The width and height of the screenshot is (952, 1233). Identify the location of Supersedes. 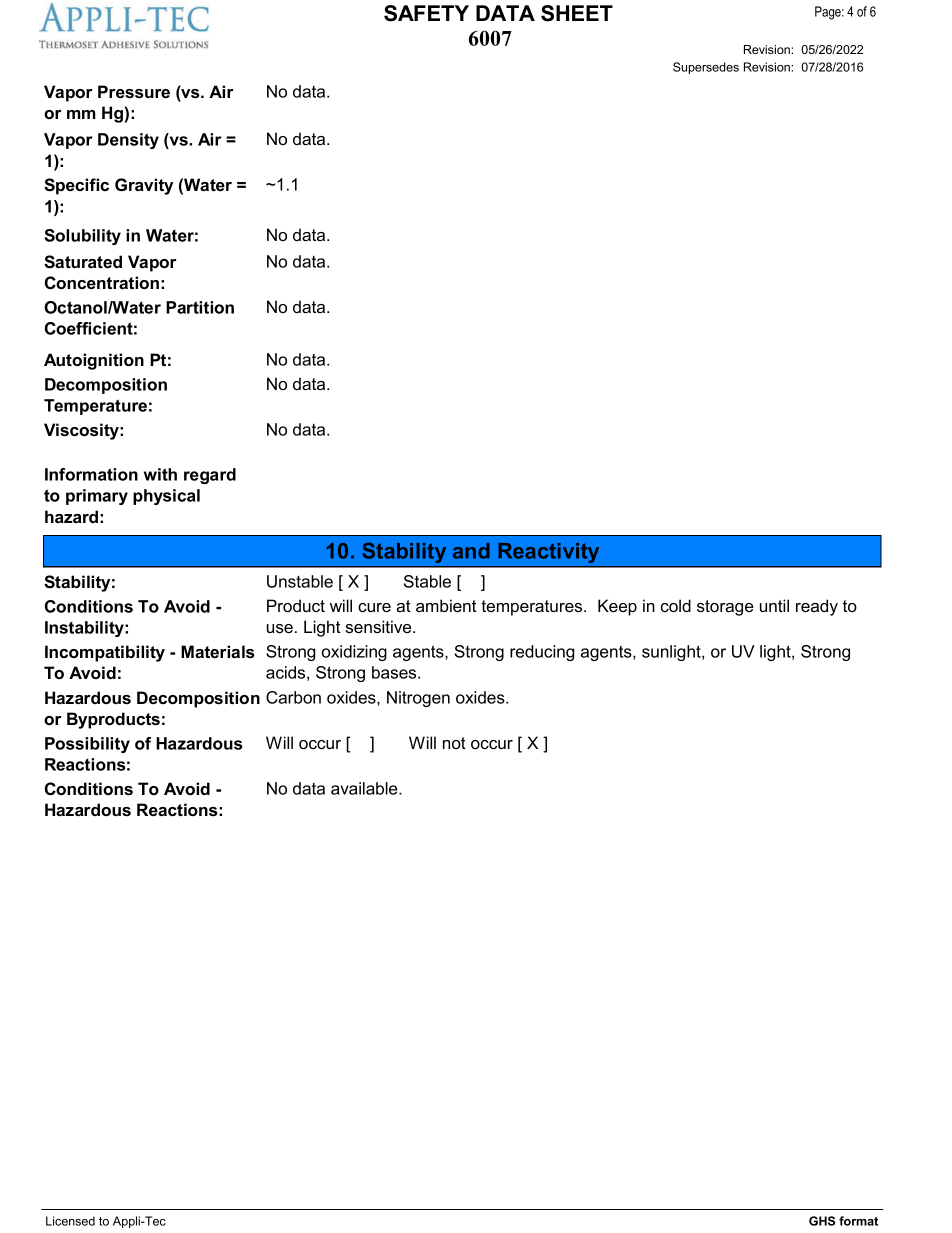
(706, 68).
